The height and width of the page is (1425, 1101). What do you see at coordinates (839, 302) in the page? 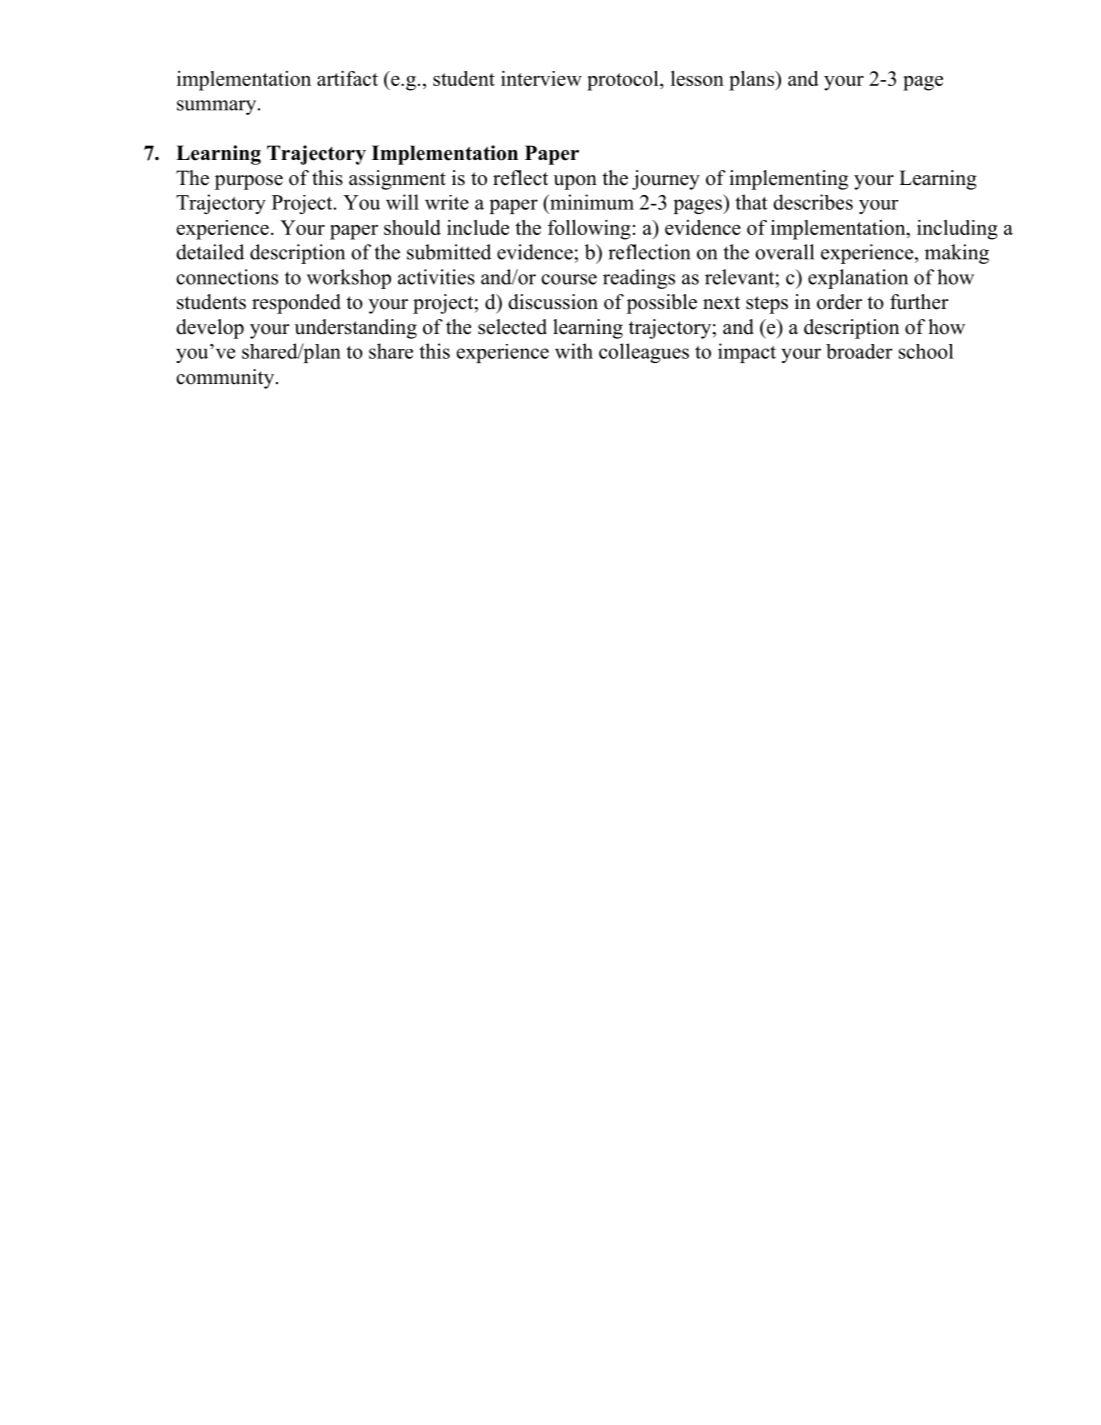
I see `order` at bounding box center [839, 302].
